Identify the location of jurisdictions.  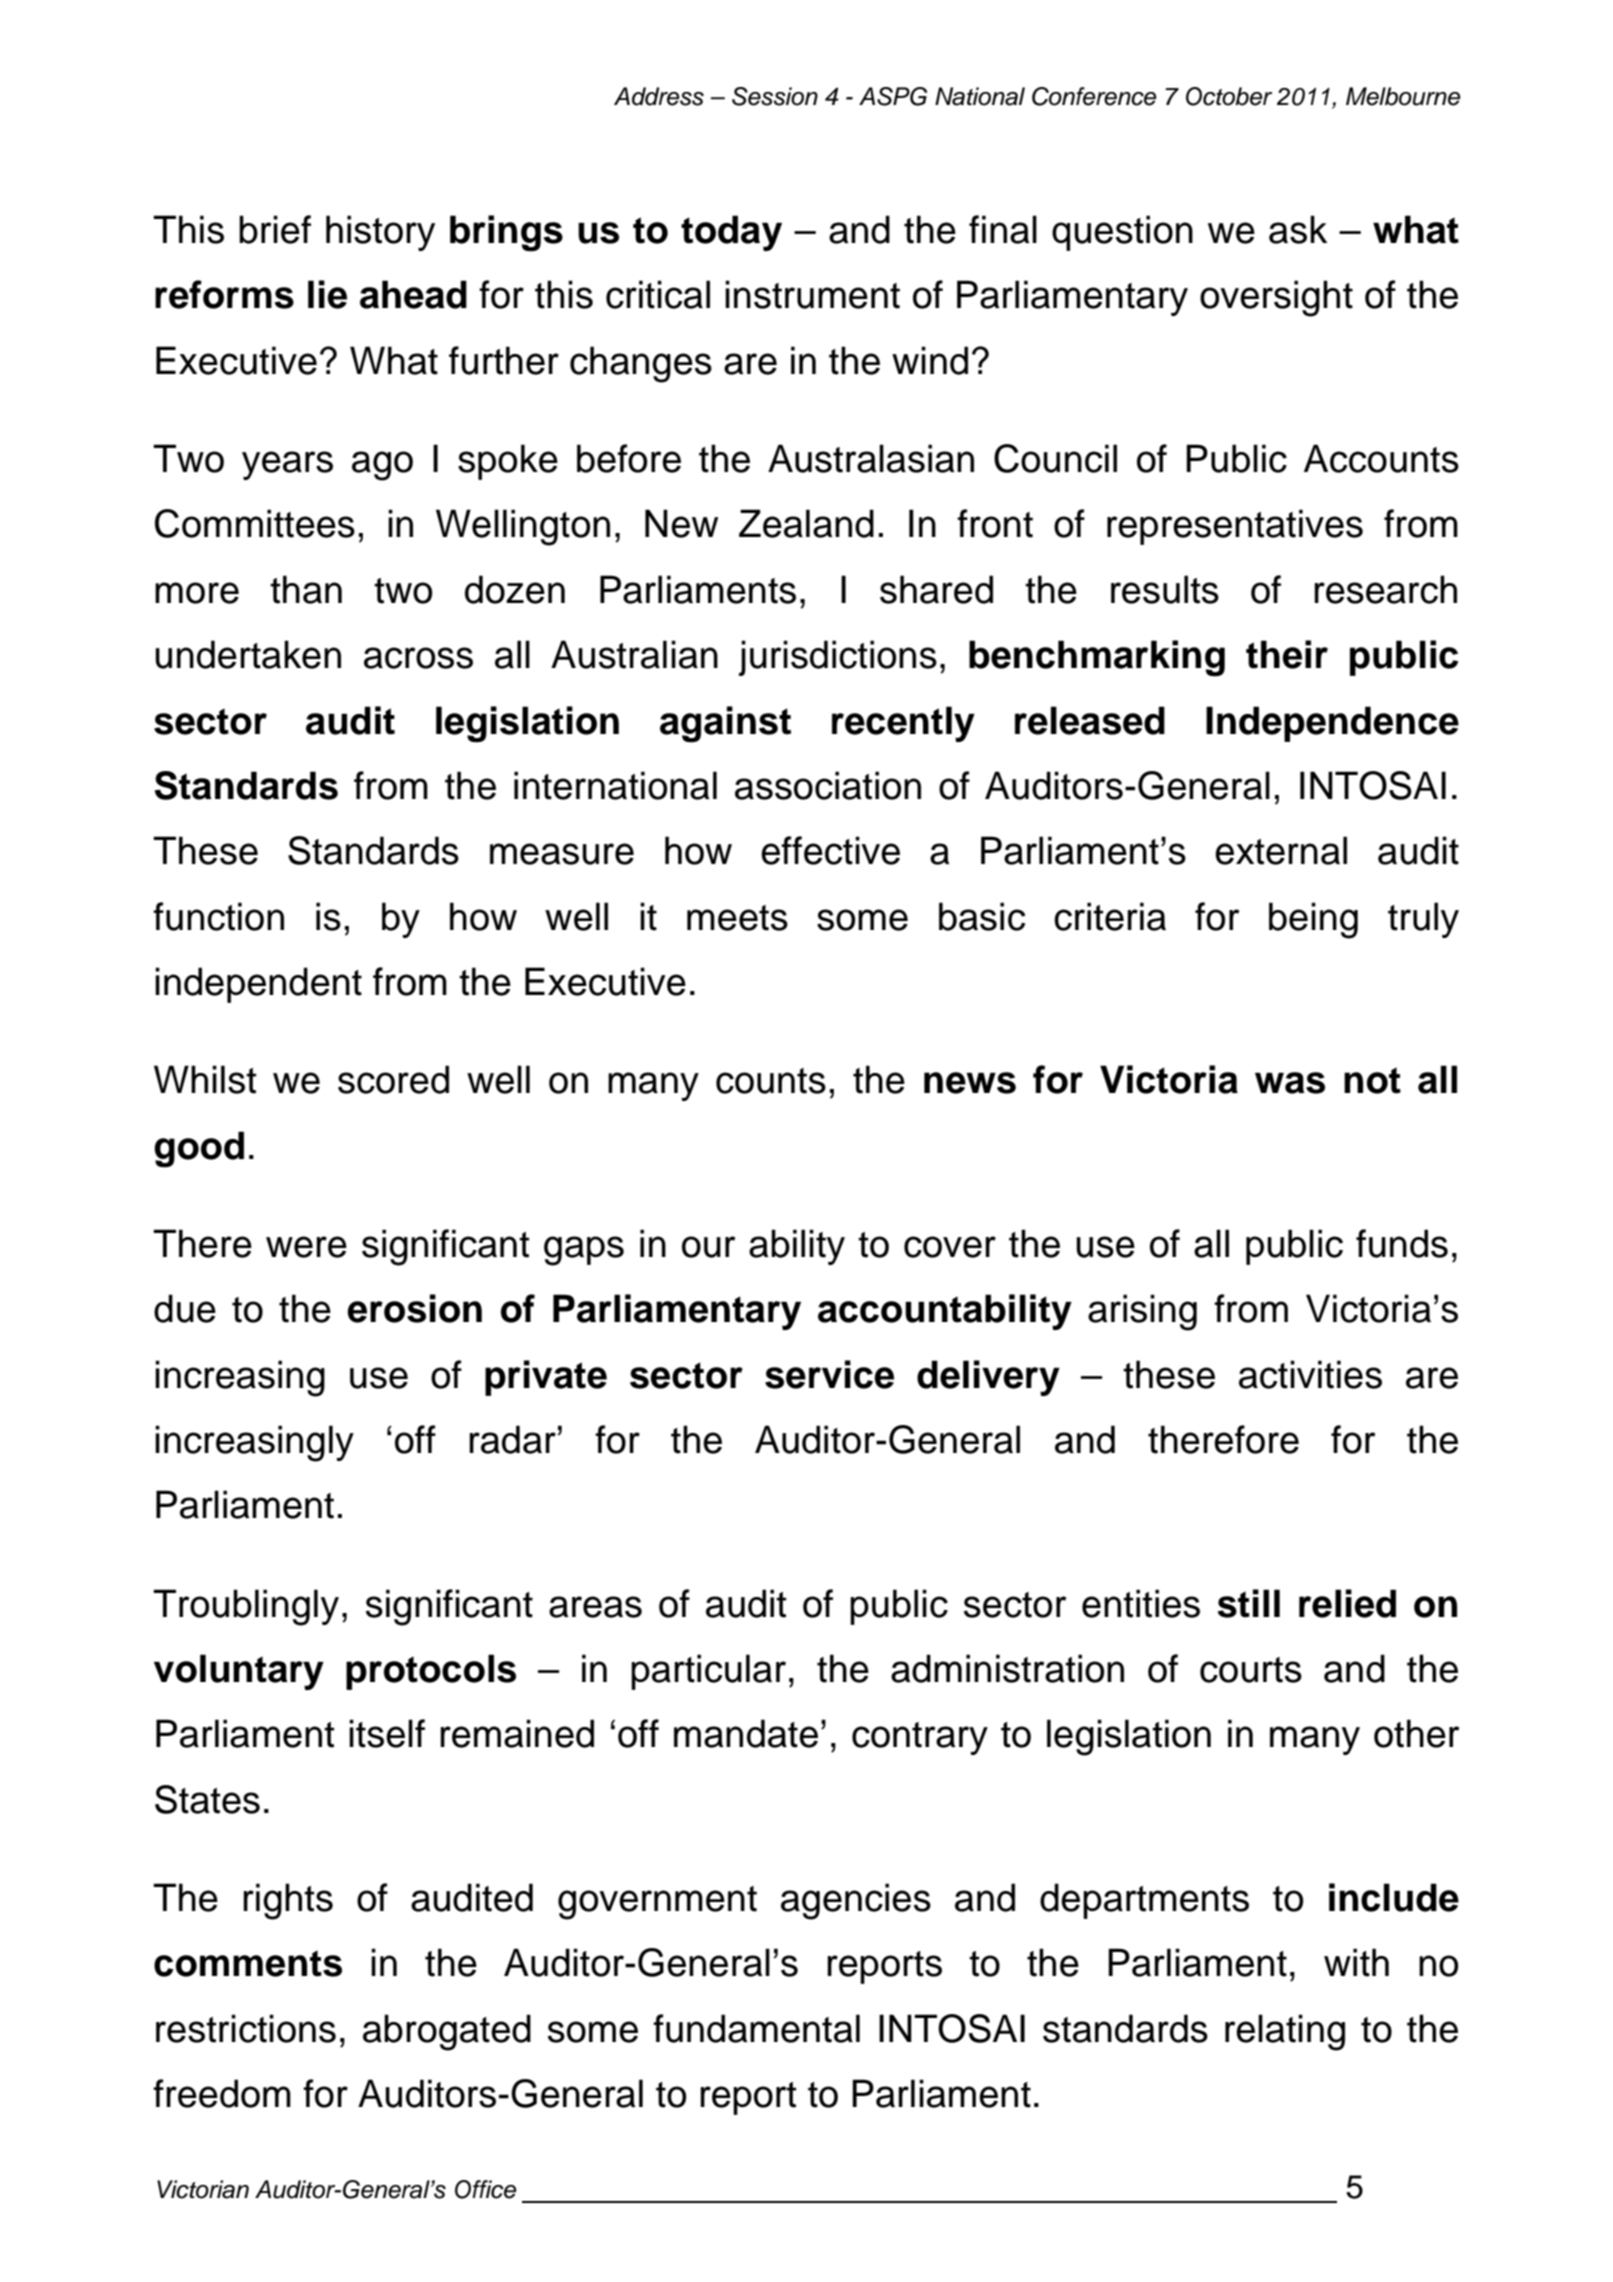
(837, 658).
